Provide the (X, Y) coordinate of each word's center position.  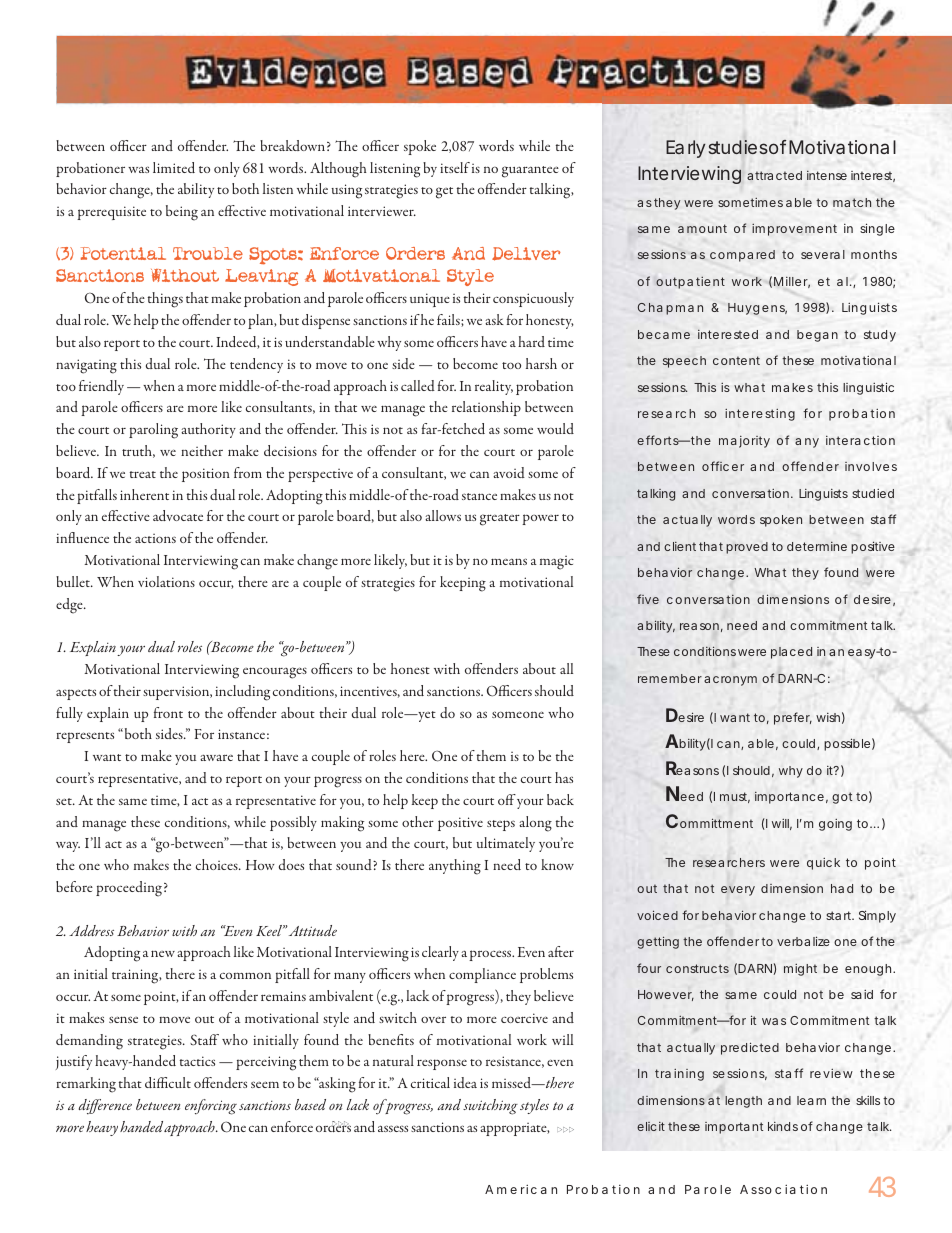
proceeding (129, 889)
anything (455, 867)
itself (455, 167)
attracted (774, 175)
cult (180, 1082)
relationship (486, 408)
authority (208, 430)
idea (465, 1082)
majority (744, 442)
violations (166, 581)
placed (791, 653)
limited (174, 167)
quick (823, 864)
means (509, 561)
